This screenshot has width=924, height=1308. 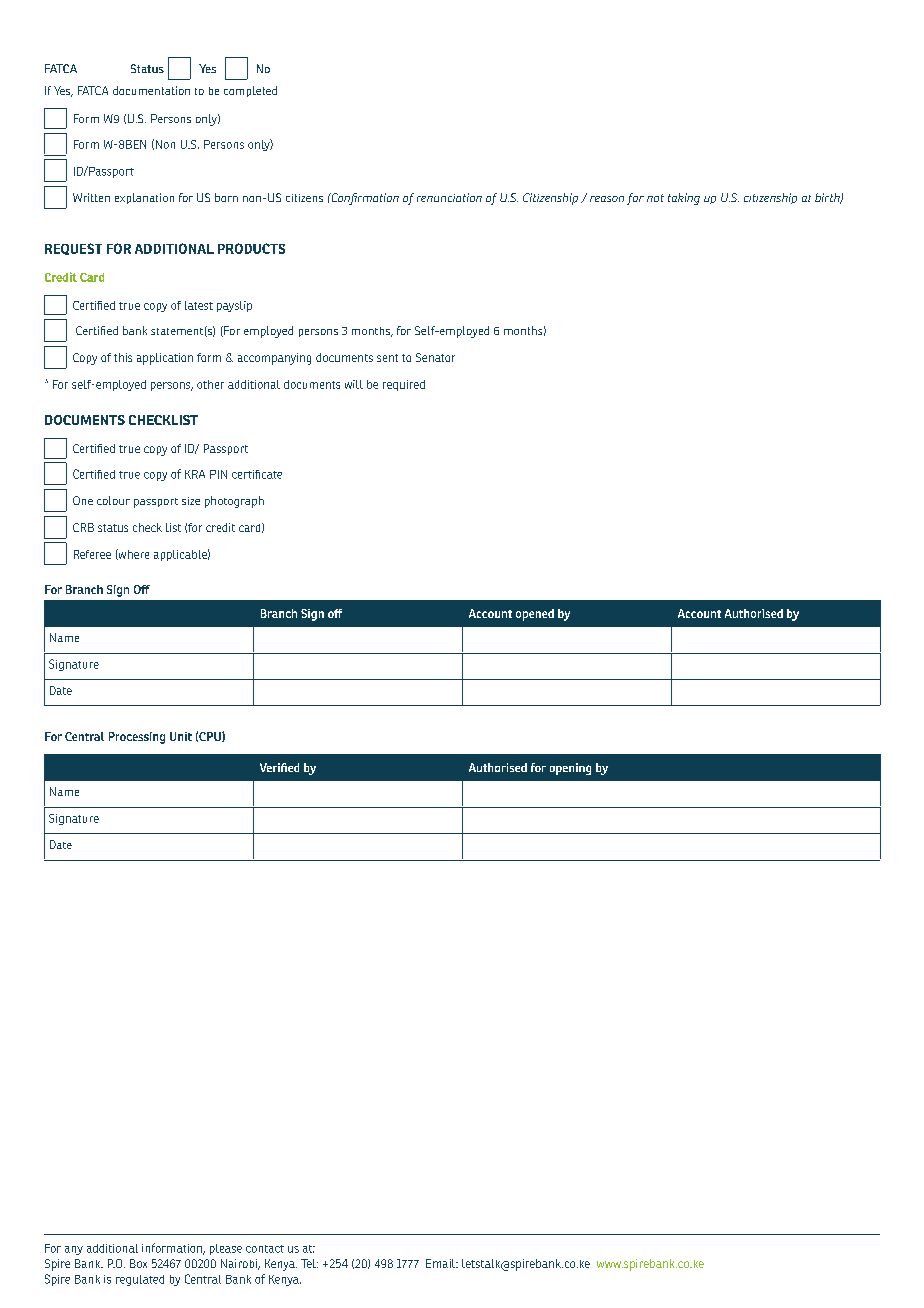 What do you see at coordinates (151, 90) in the screenshot?
I see `documentation` at bounding box center [151, 90].
